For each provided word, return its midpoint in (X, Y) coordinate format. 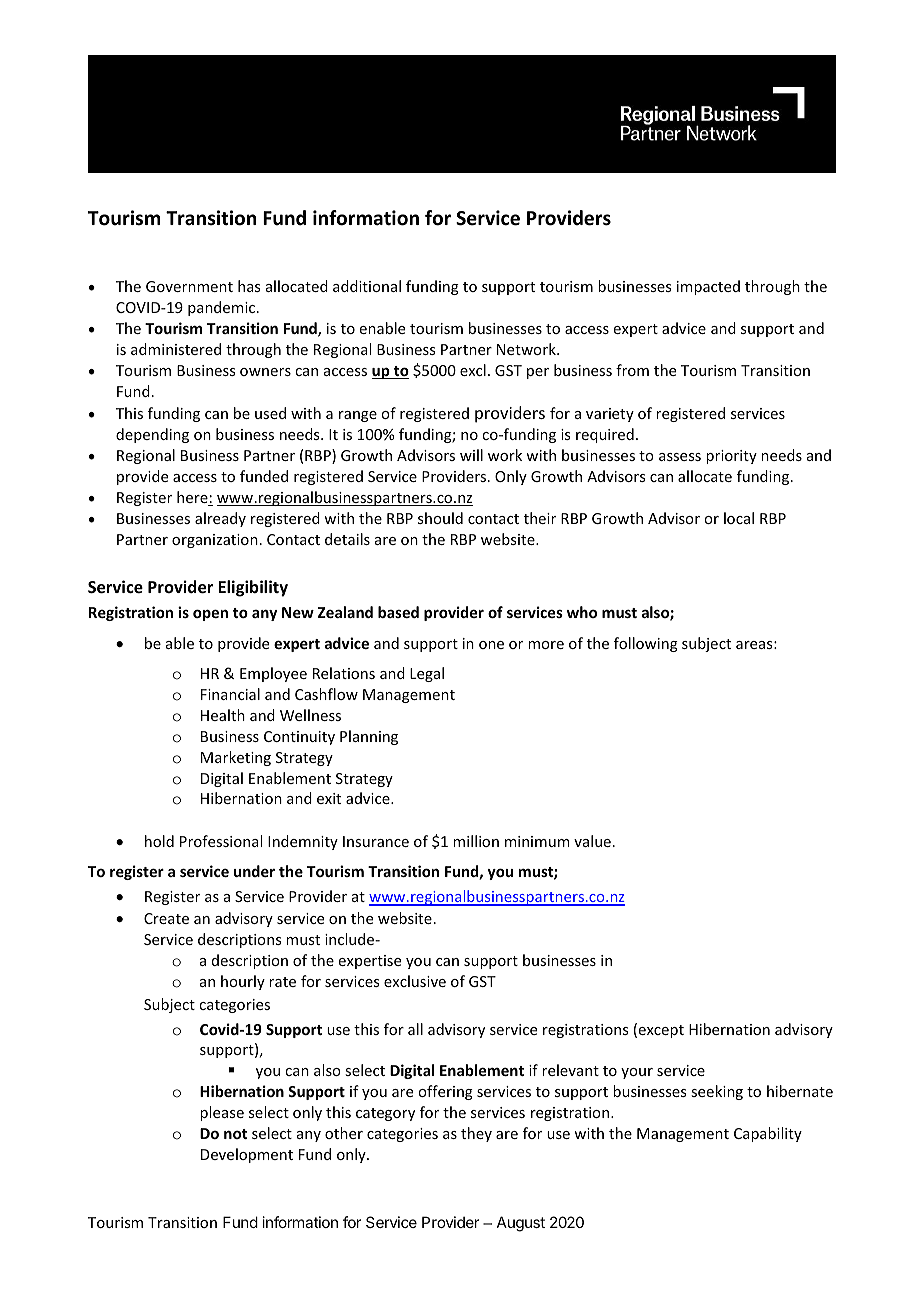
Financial (230, 694)
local (739, 518)
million (476, 841)
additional (367, 286)
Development (247, 1155)
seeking (717, 1092)
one (491, 645)
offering (445, 1092)
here (193, 498)
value (592, 841)
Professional (221, 841)
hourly (243, 982)
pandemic (223, 308)
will (471, 455)
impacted (708, 287)
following (646, 644)
